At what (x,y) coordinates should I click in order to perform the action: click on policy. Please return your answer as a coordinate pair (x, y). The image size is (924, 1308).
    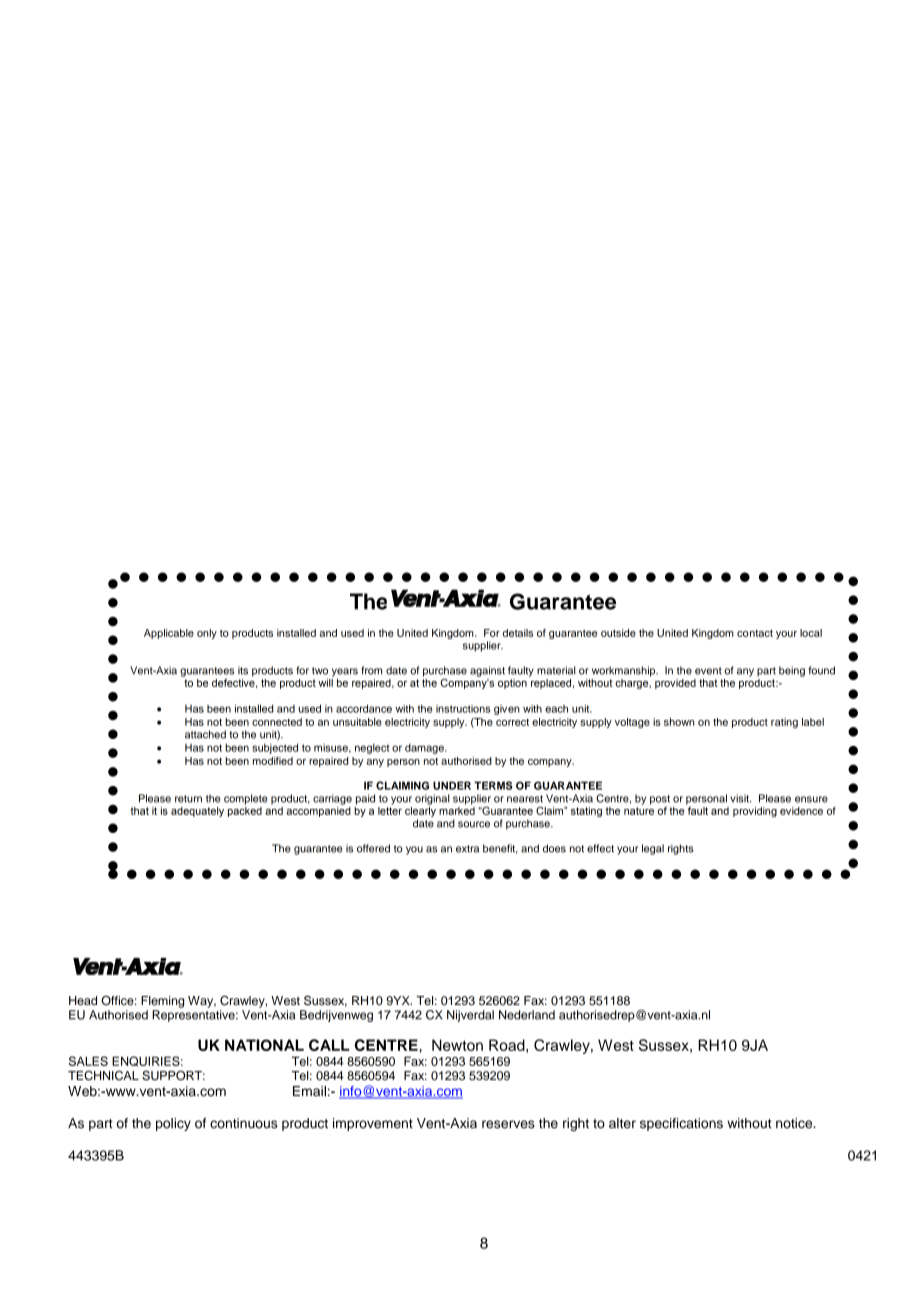
    Looking at the image, I should click on (173, 1124).
